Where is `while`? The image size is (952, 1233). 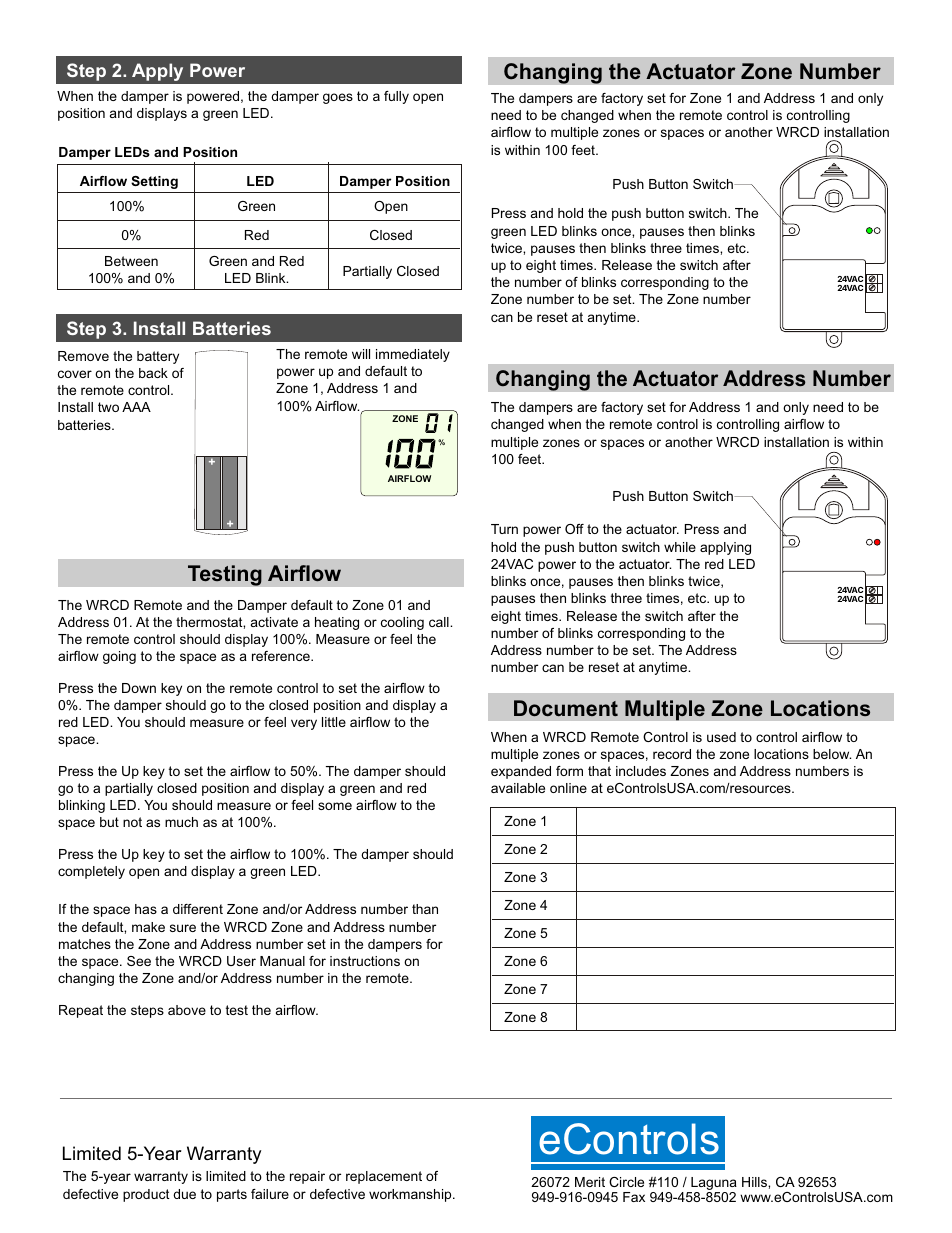 while is located at coordinates (680, 547).
